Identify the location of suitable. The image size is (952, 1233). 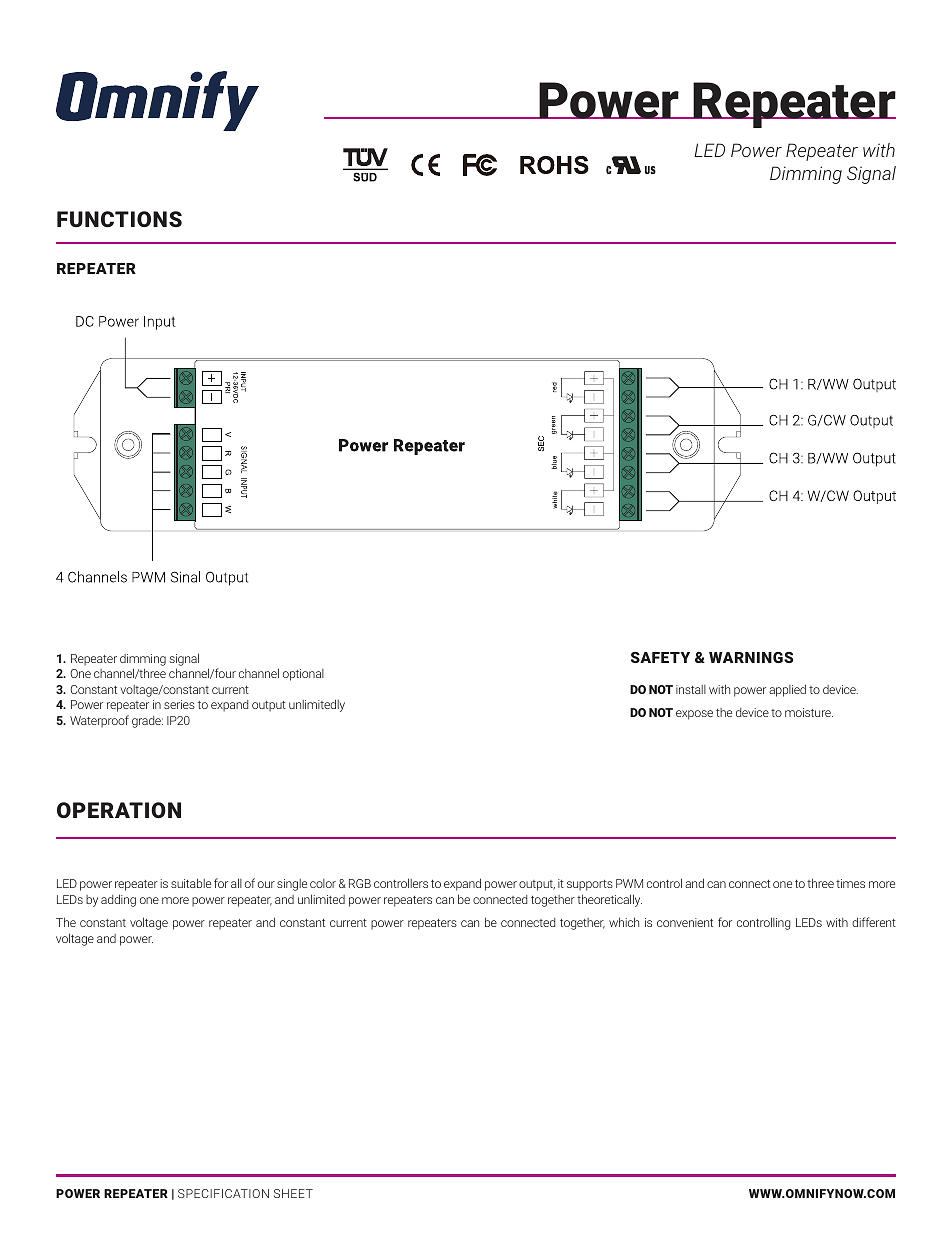
(191, 883).
